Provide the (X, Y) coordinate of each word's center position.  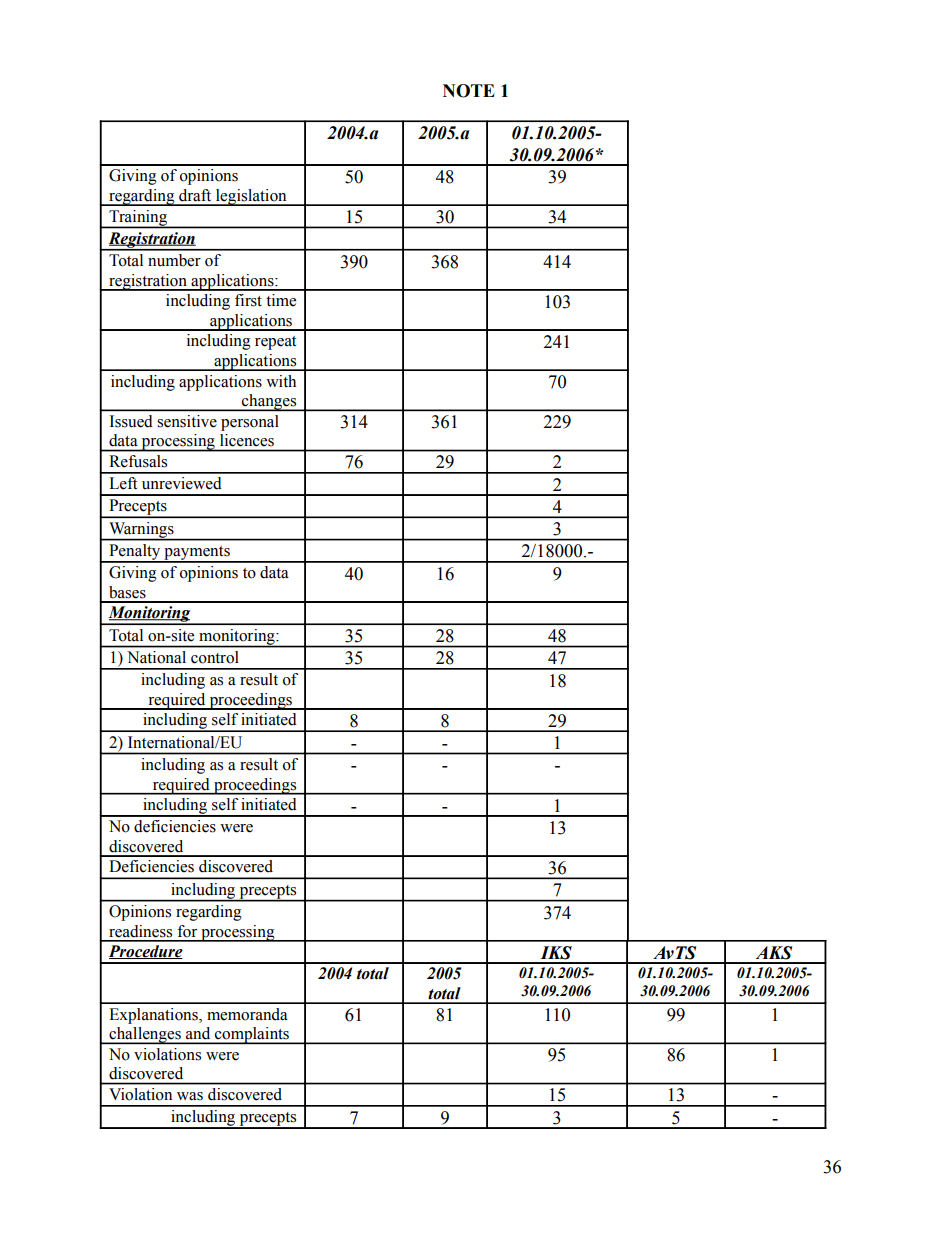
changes (269, 402)
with (281, 381)
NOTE (469, 91)
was (190, 1096)
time (281, 300)
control (215, 657)
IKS (556, 953)
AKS (774, 953)
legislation (251, 197)
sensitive (187, 421)
